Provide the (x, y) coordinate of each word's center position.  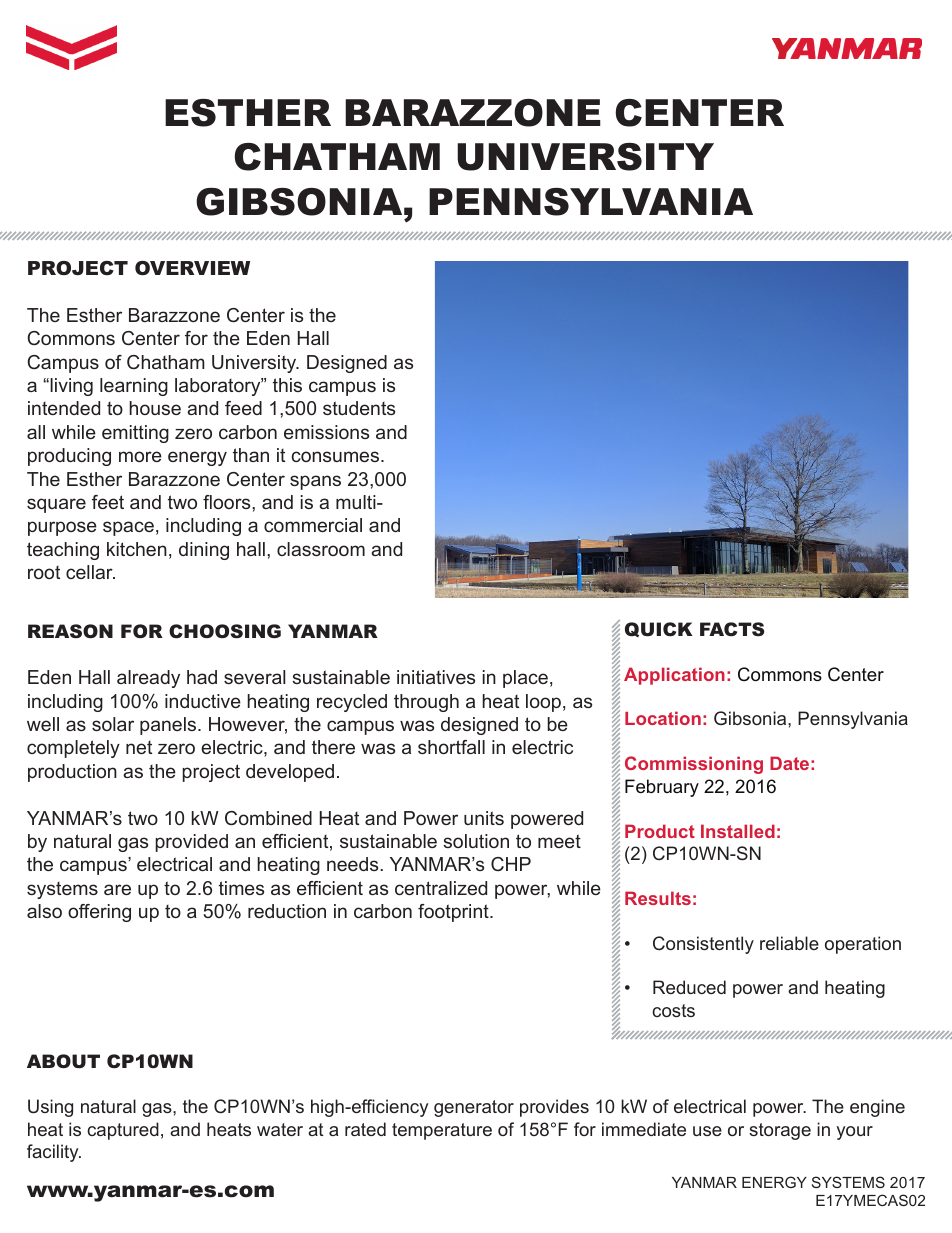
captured (123, 1131)
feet (108, 502)
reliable (789, 943)
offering (99, 913)
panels (169, 726)
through (426, 703)
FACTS (732, 629)
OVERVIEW (192, 268)
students (359, 408)
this (287, 385)
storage (780, 1131)
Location (663, 718)
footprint (454, 913)
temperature (442, 1131)
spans (315, 482)
